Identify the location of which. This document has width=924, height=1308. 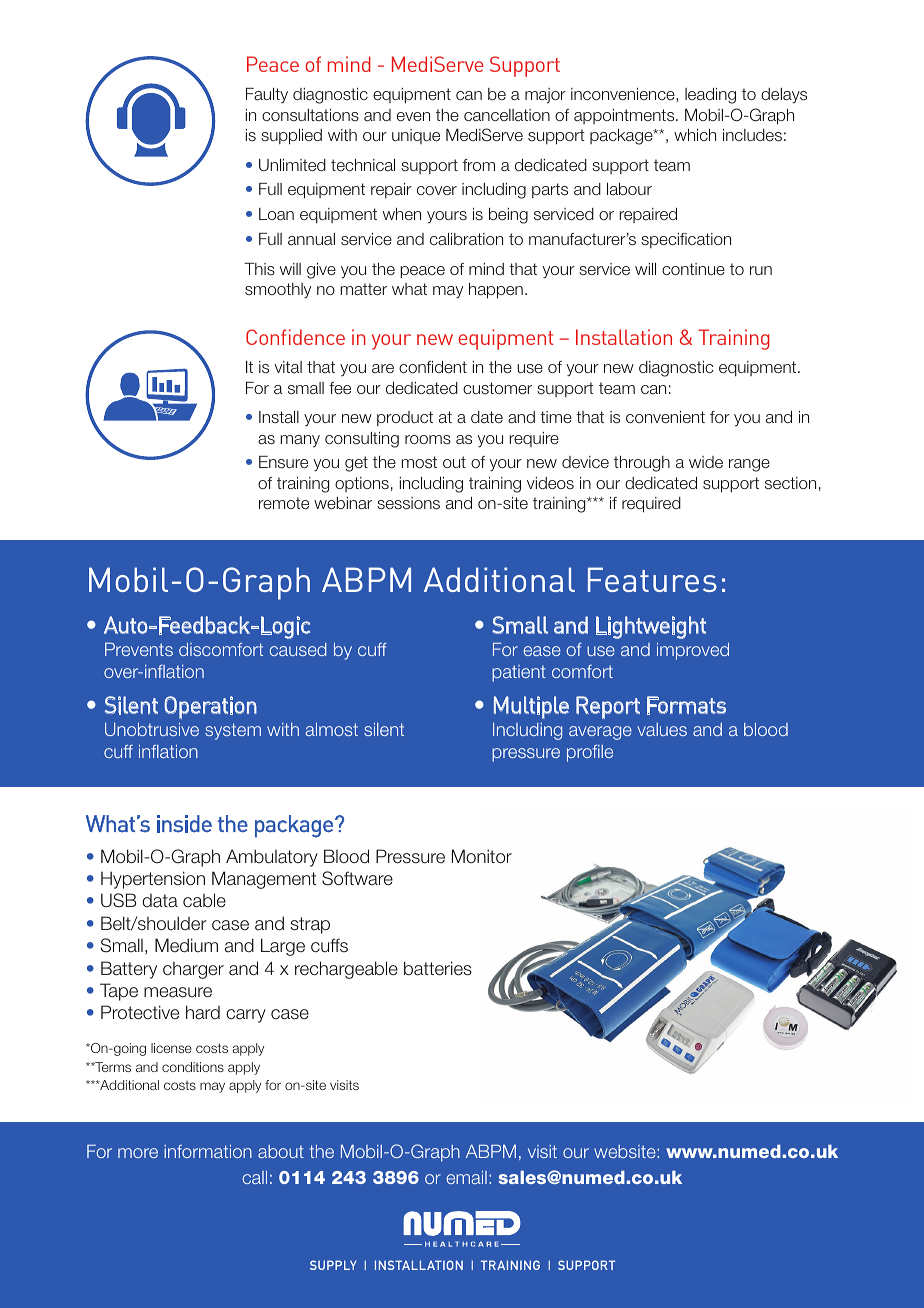
(695, 135).
